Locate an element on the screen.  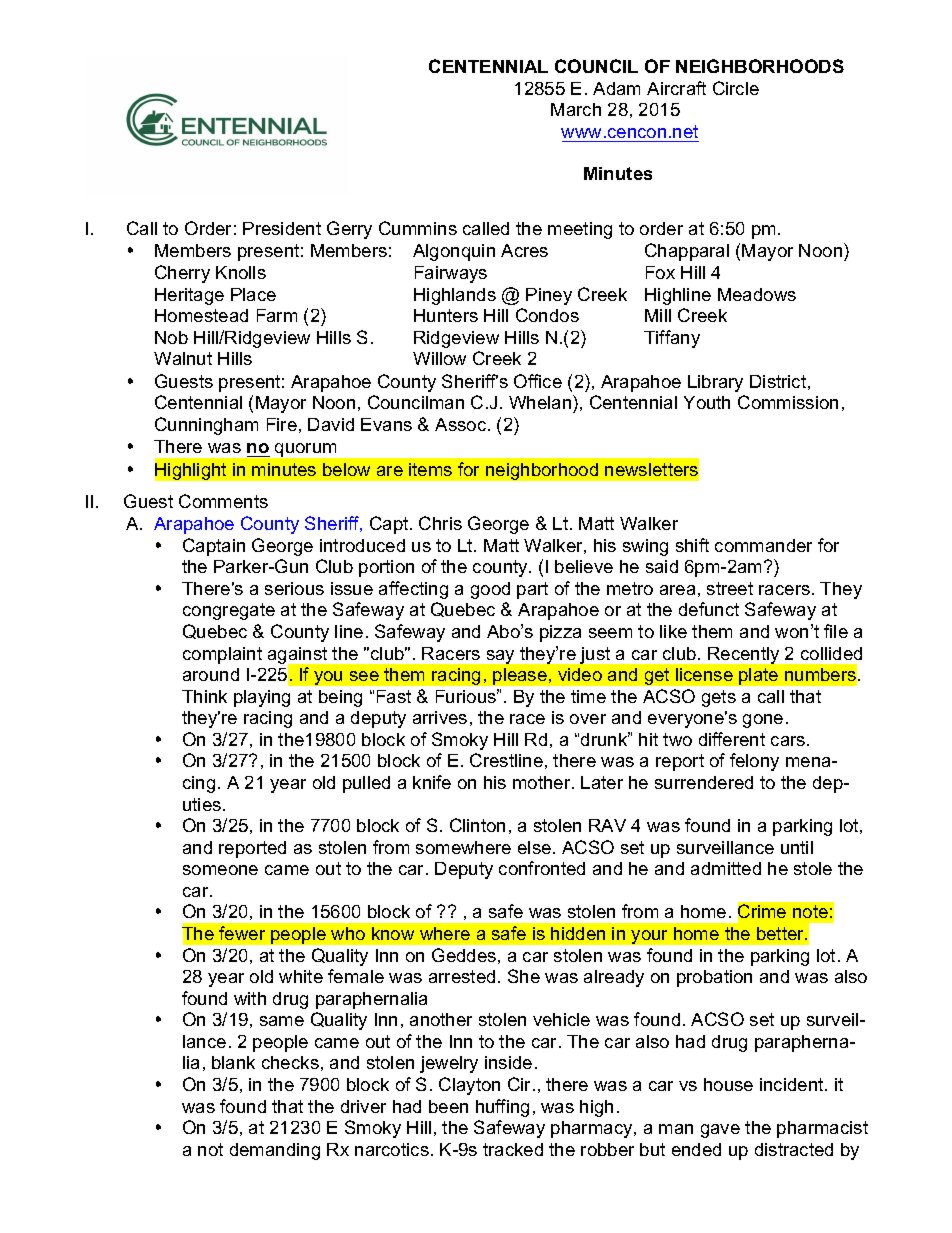
congregate is located at coordinates (229, 611).
